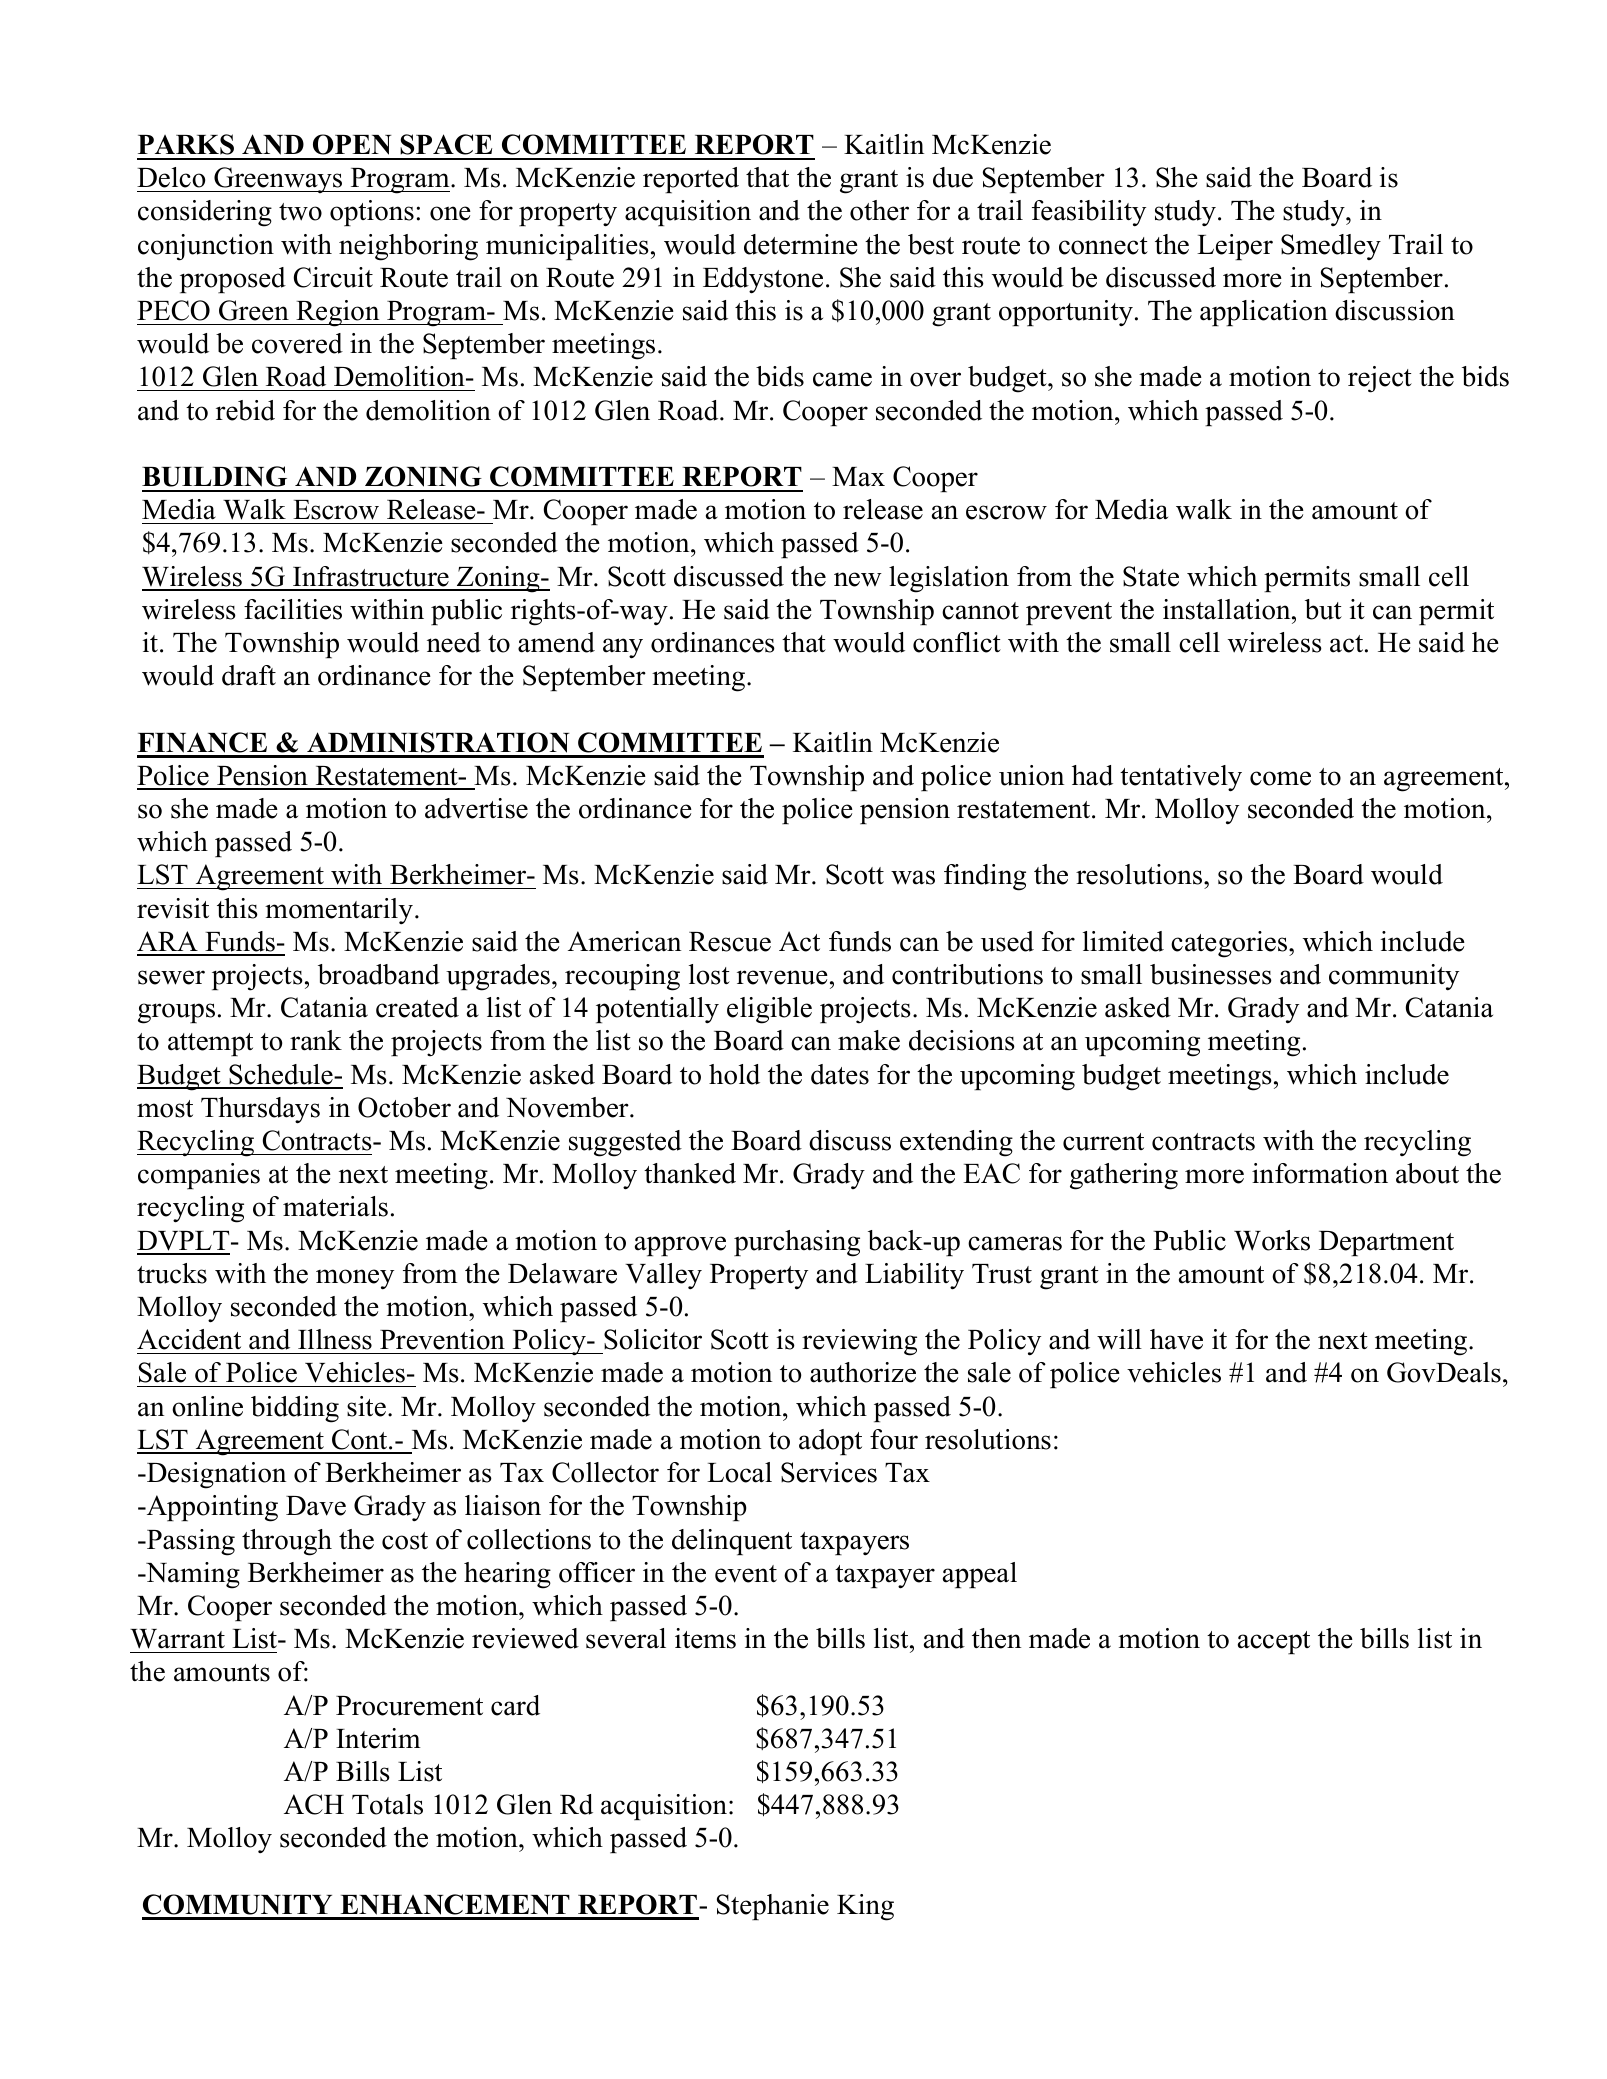  Describe the element at coordinates (865, 1907) in the image. I see `King` at that location.
